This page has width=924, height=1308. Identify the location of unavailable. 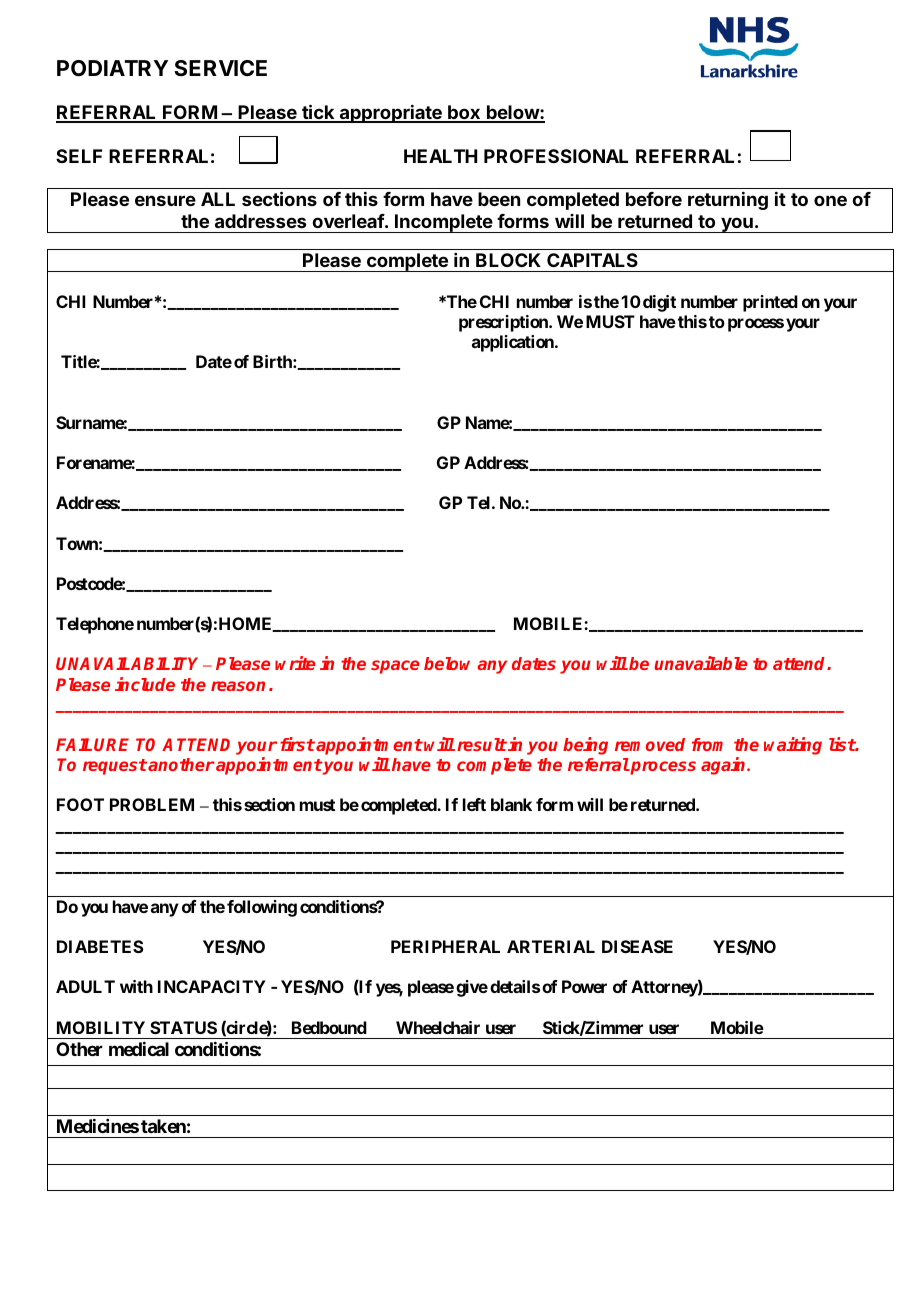
(700, 663).
